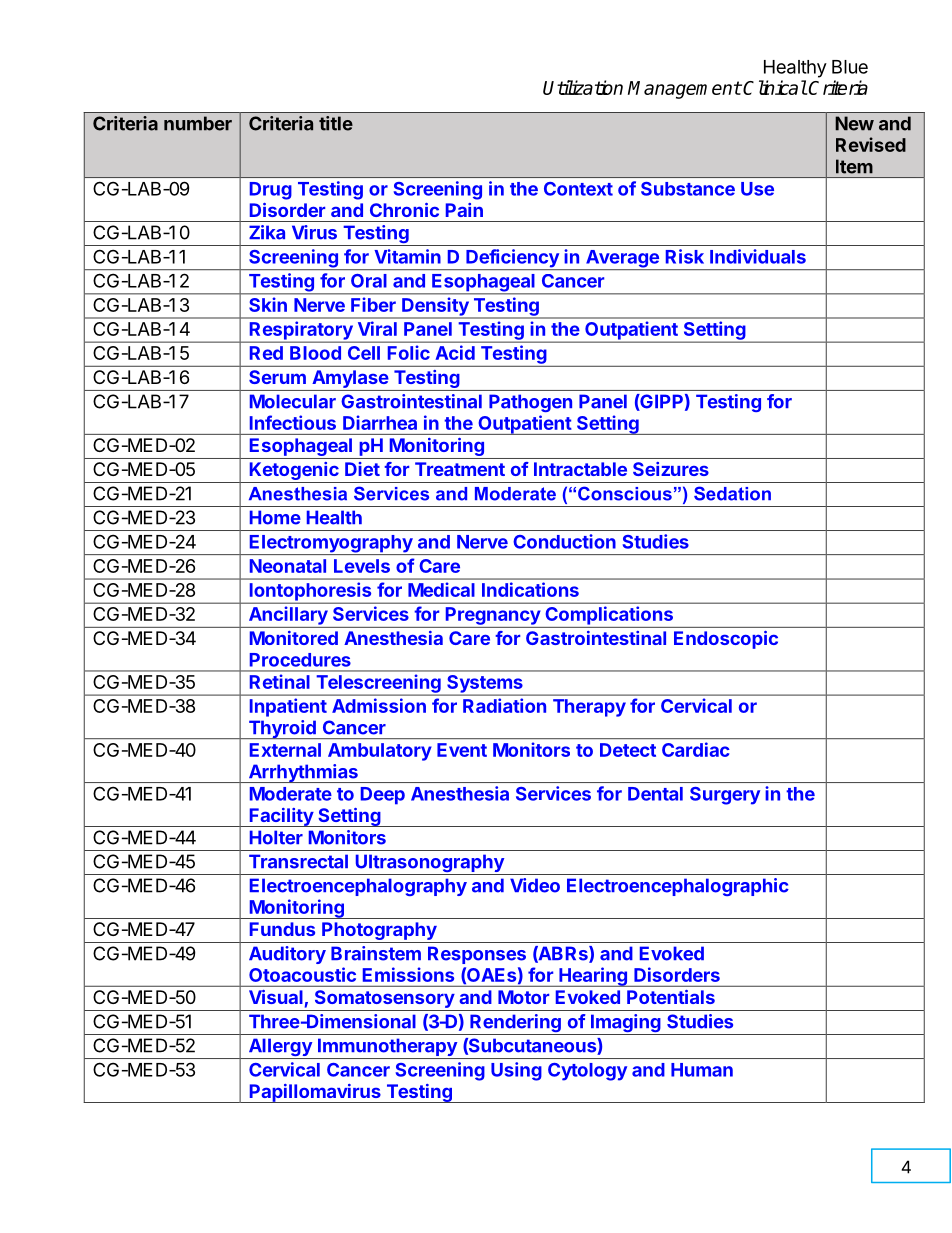 Image resolution: width=952 pixels, height=1233 pixels. Describe the element at coordinates (775, 87) in the document. I see `Clinical` at that location.
